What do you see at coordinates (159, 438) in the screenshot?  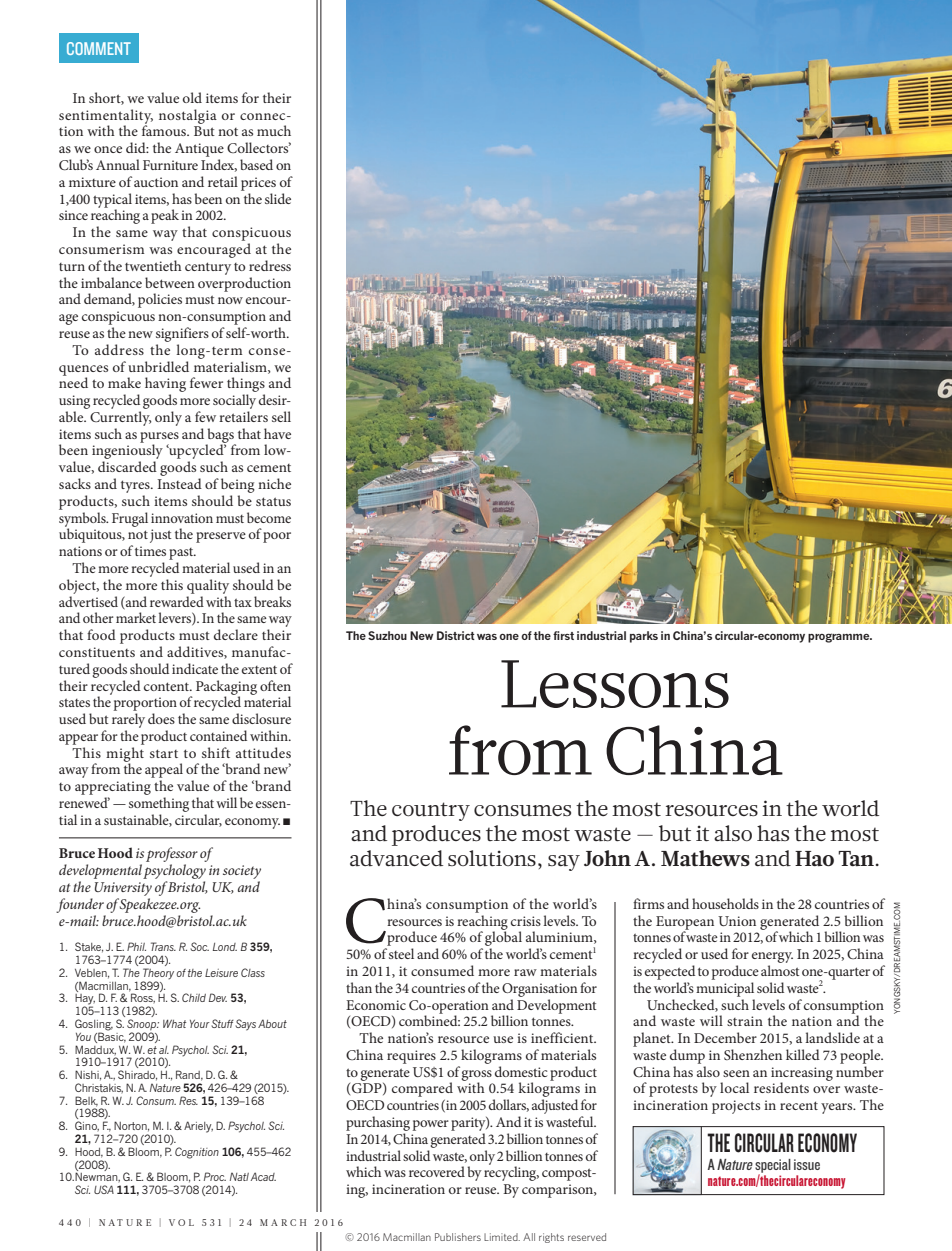 I see `purses` at bounding box center [159, 438].
